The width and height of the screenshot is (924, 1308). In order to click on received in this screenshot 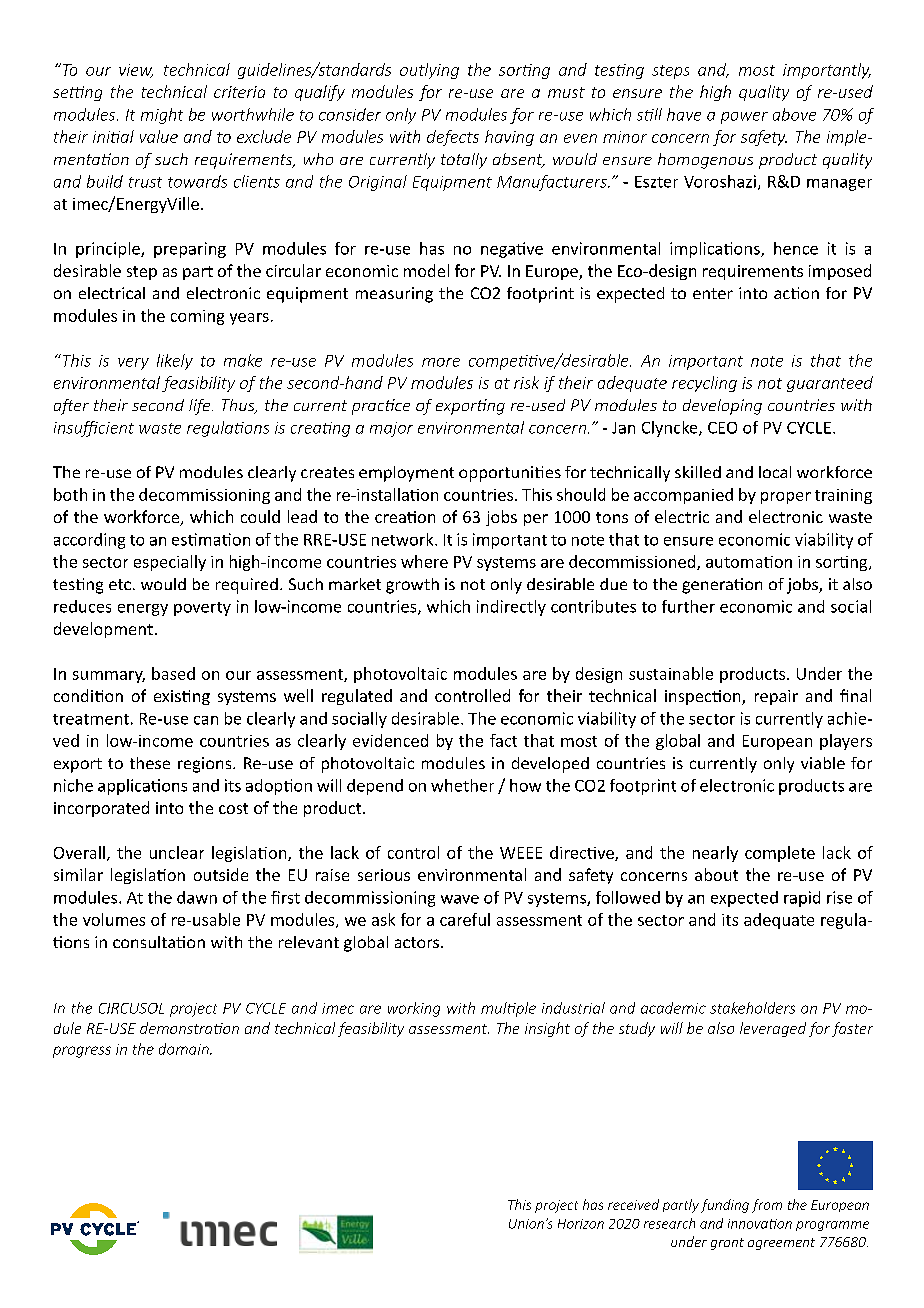, I will do `click(633, 1204)`.
